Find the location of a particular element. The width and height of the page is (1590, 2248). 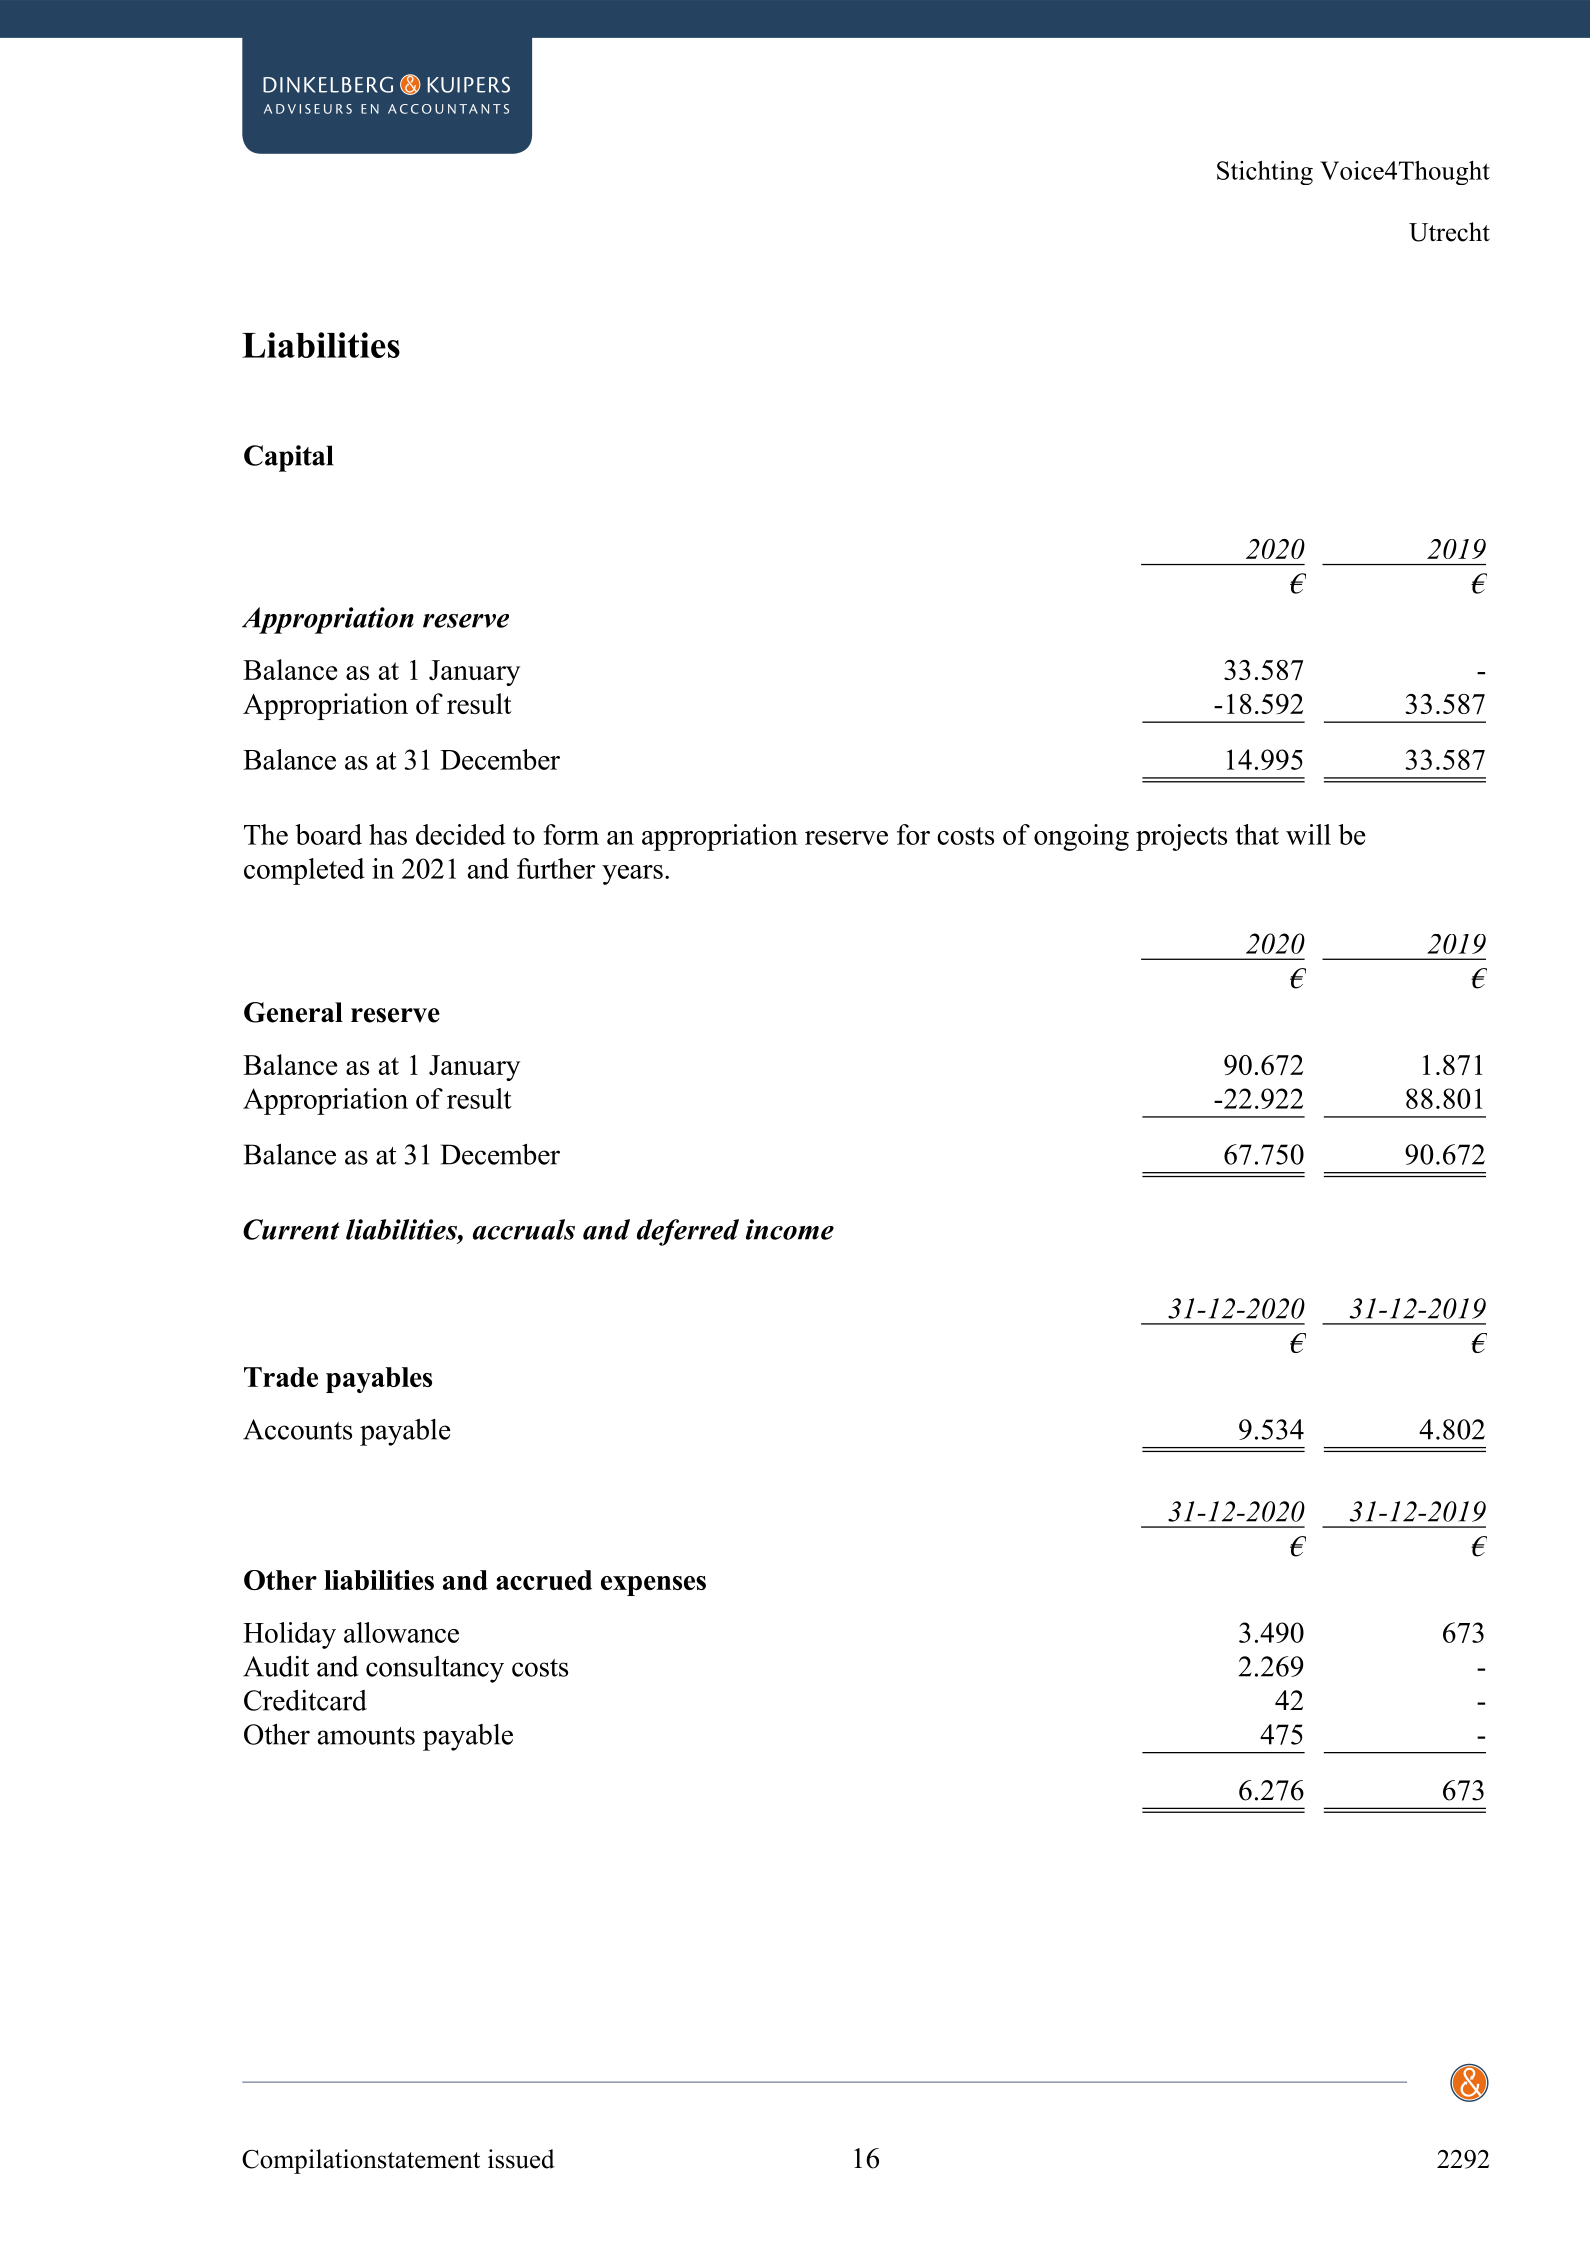

expenses is located at coordinates (653, 1586).
